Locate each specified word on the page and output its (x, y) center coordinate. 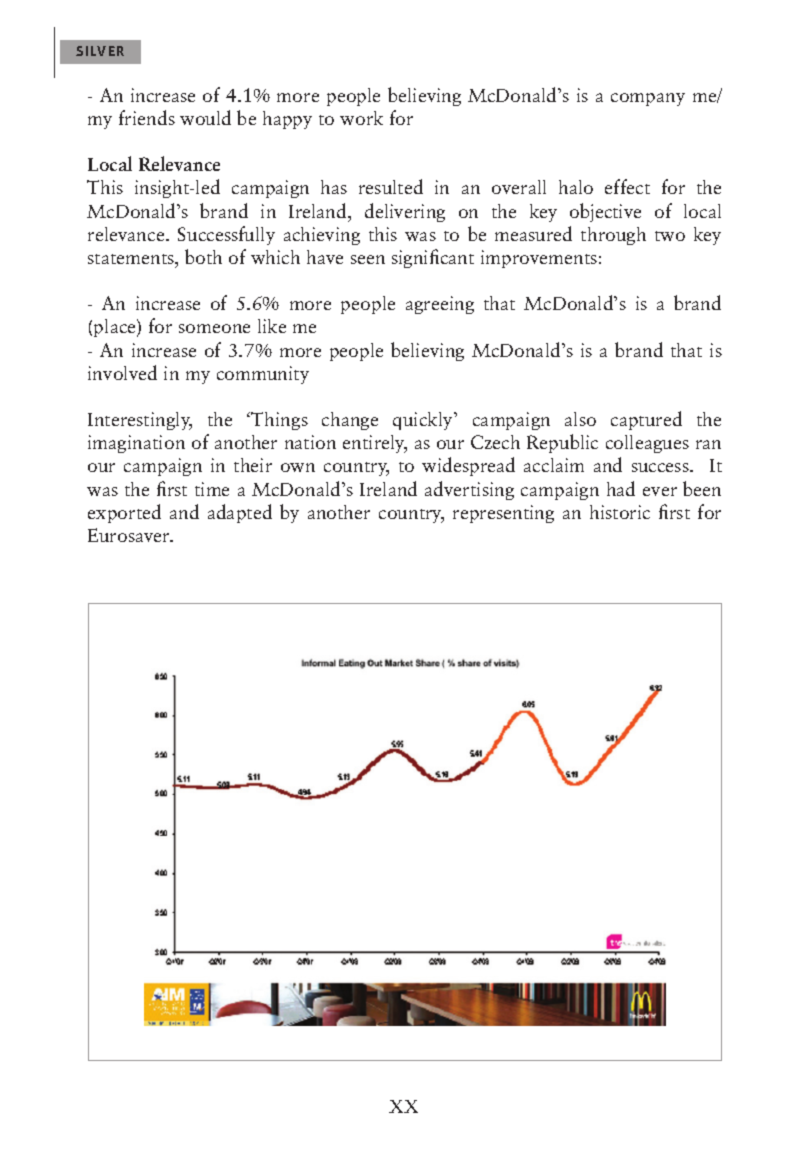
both (203, 256)
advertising (469, 490)
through (613, 236)
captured (646, 420)
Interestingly (140, 421)
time (212, 489)
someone (214, 328)
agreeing (440, 305)
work (361, 118)
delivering (405, 212)
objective (605, 212)
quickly (424, 421)
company (648, 99)
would (205, 117)
